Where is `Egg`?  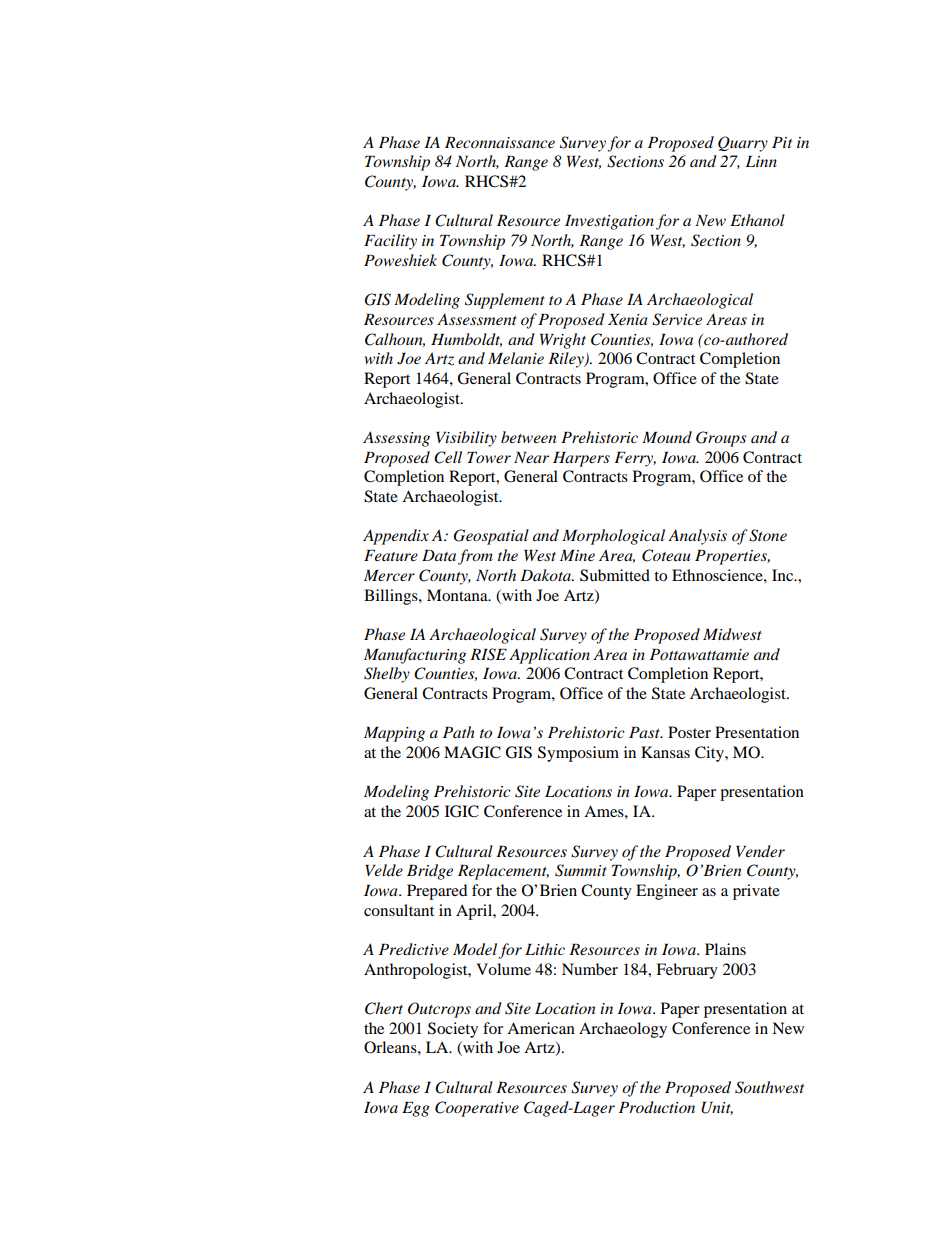 Egg is located at coordinates (416, 1109).
